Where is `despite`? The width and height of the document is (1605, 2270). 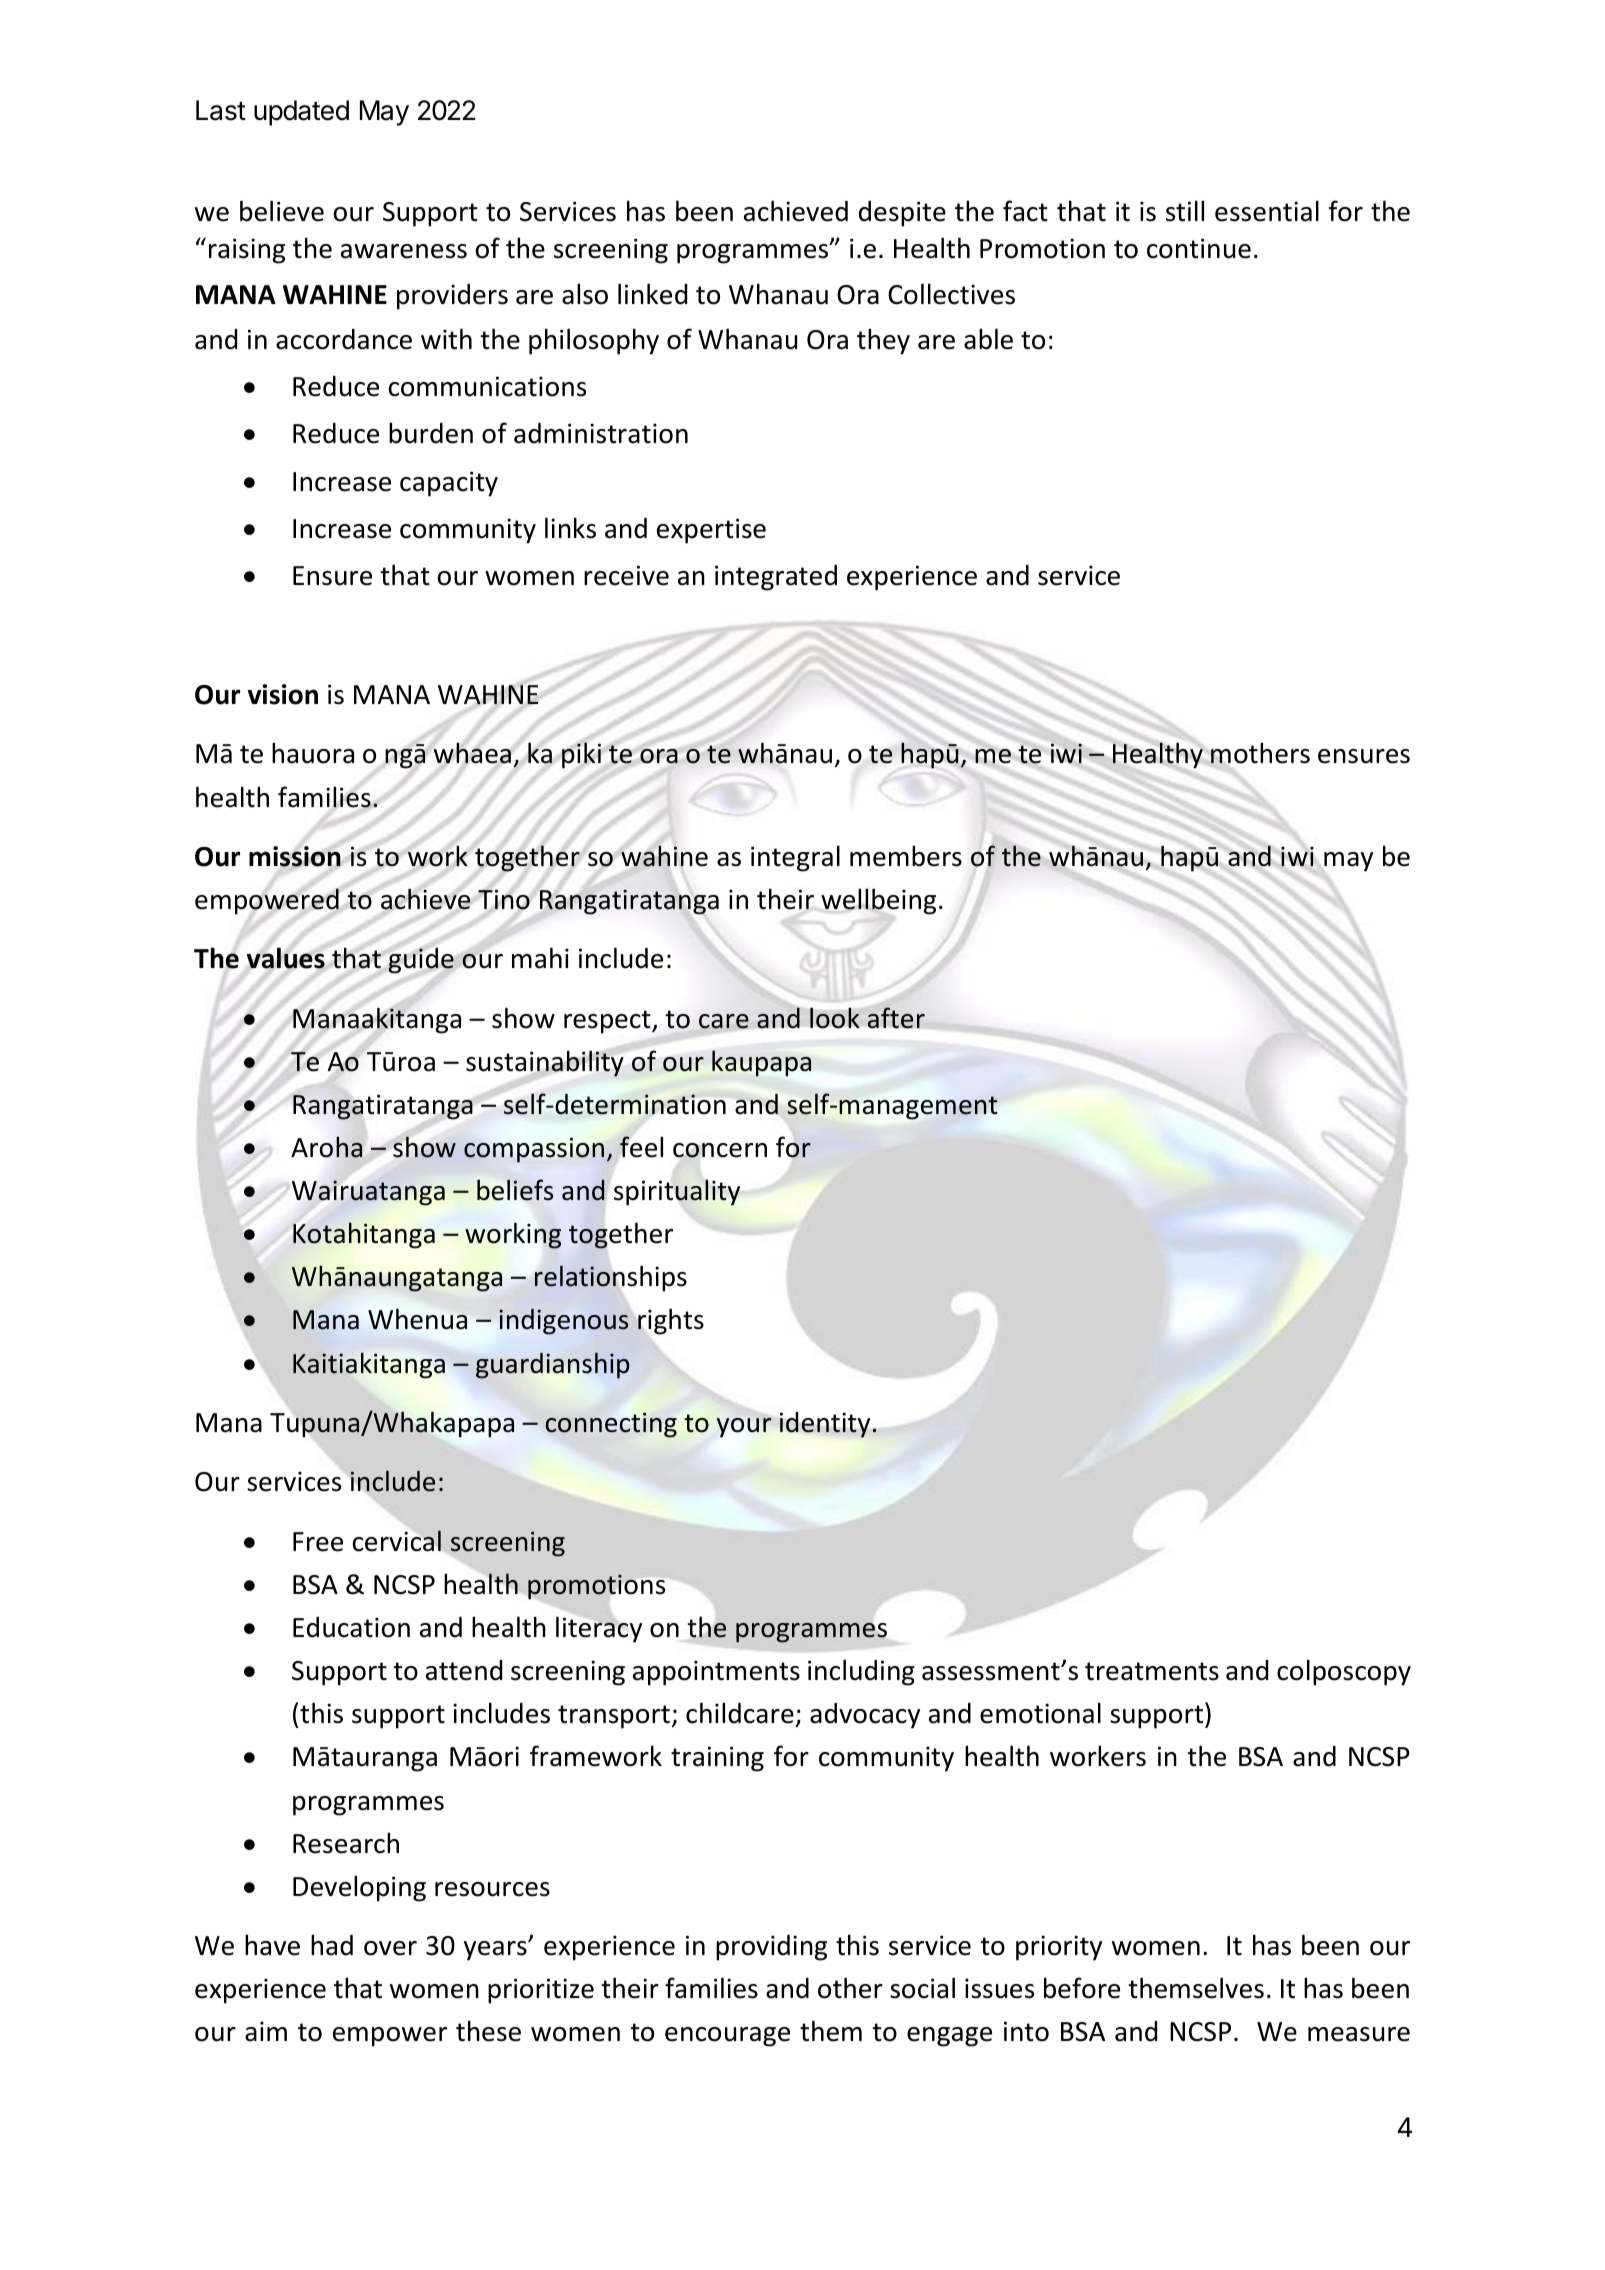
despite is located at coordinates (902, 214).
